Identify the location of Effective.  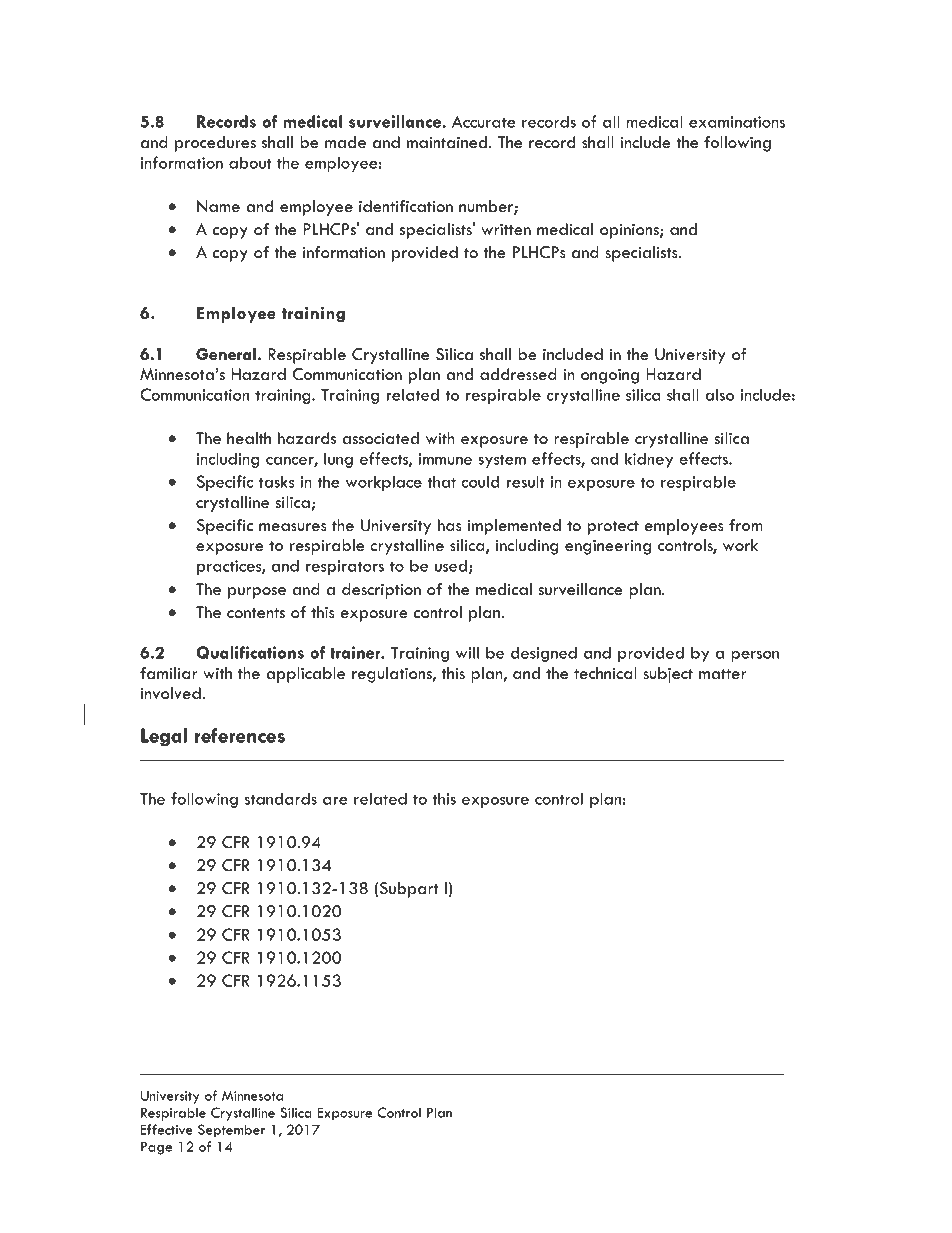
(167, 1129).
